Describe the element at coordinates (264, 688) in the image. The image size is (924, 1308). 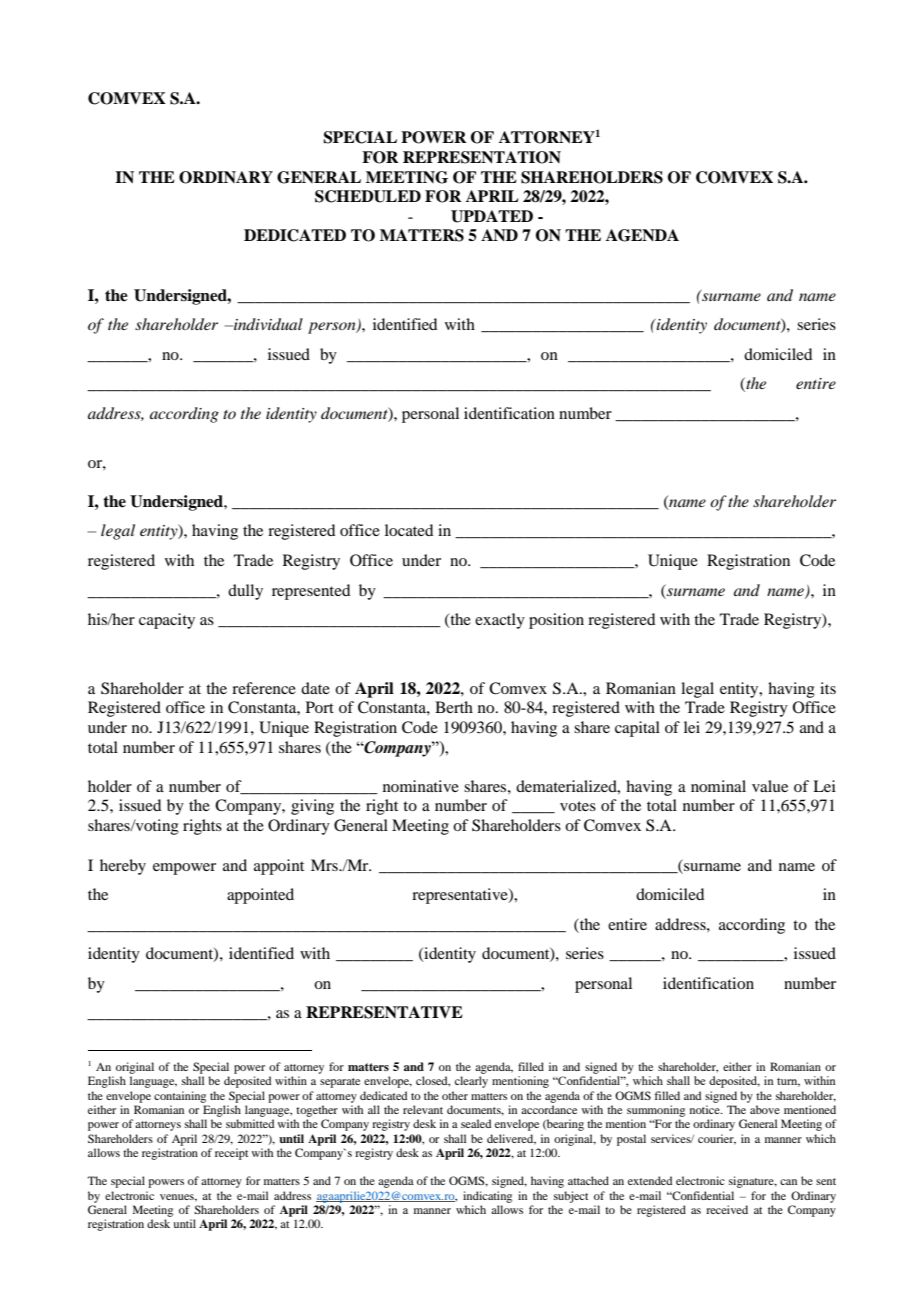
I see `reference` at that location.
